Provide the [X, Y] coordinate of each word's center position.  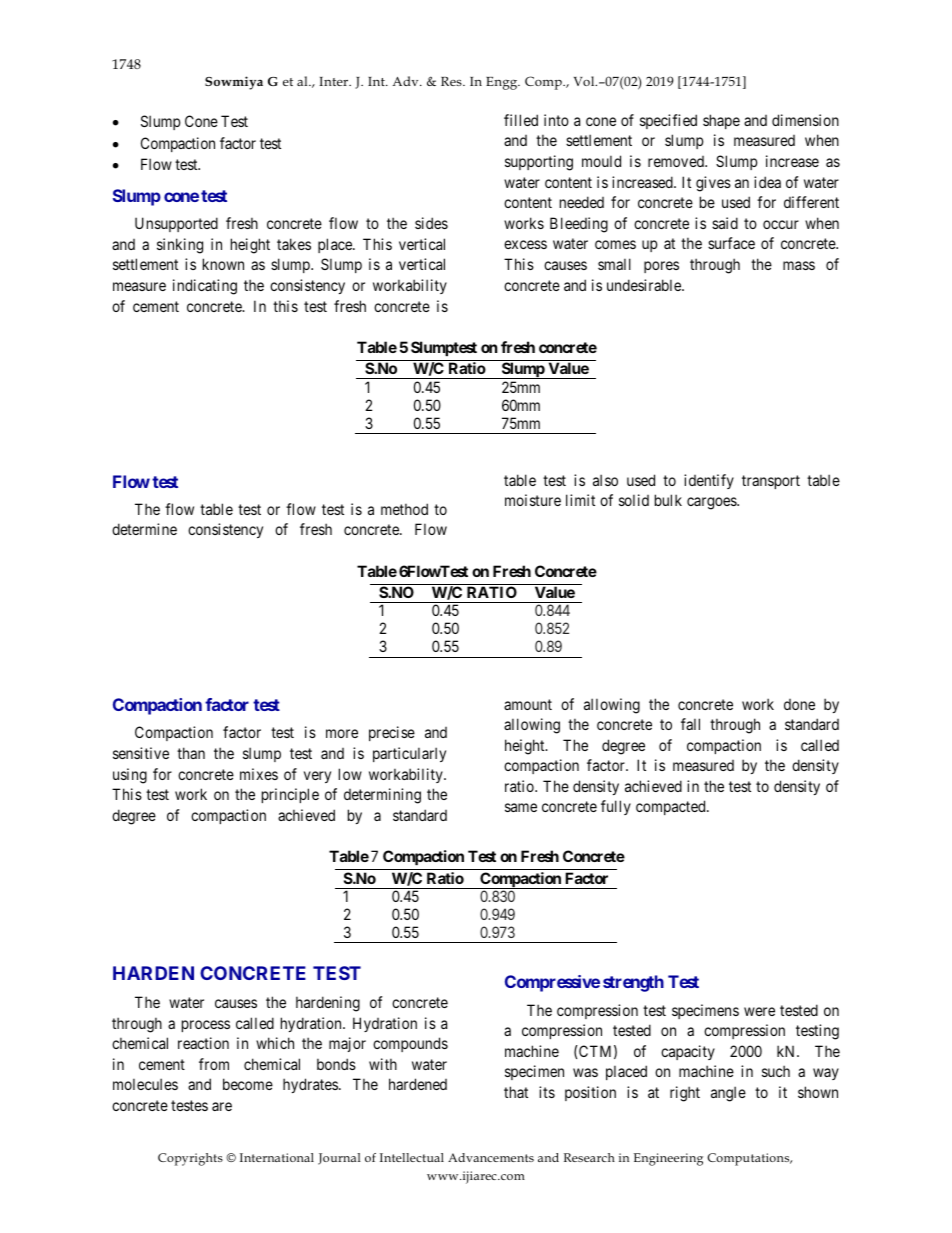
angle [728, 1094]
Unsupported [176, 224]
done [799, 704]
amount [528, 704]
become [248, 1084]
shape [721, 121]
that [516, 1092]
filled [521, 120]
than [191, 753]
